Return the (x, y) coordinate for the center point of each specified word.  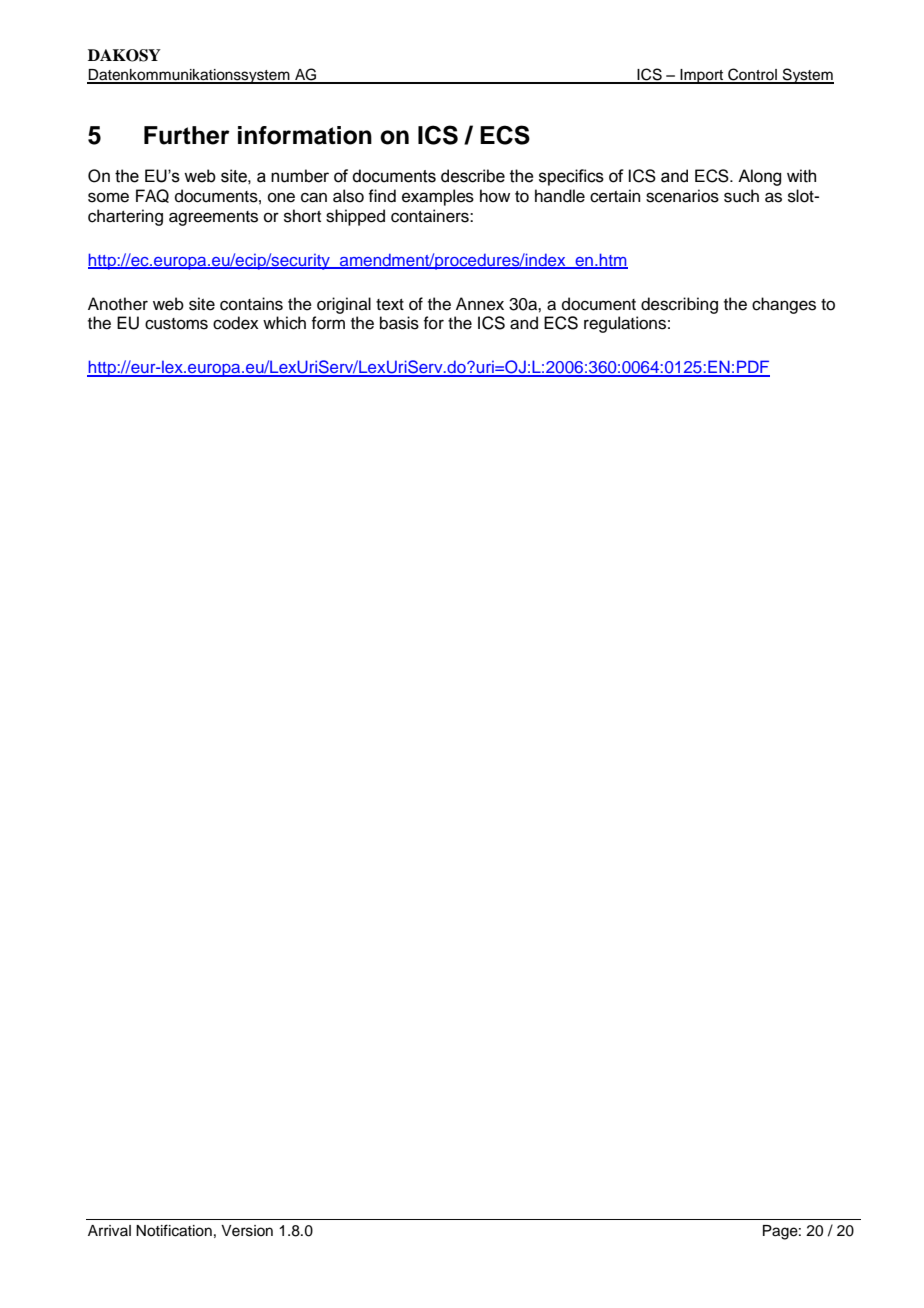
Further (187, 135)
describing (679, 305)
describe (473, 176)
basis (399, 323)
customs (176, 324)
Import (702, 76)
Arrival (109, 1230)
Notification (174, 1230)
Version (247, 1231)
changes (784, 305)
